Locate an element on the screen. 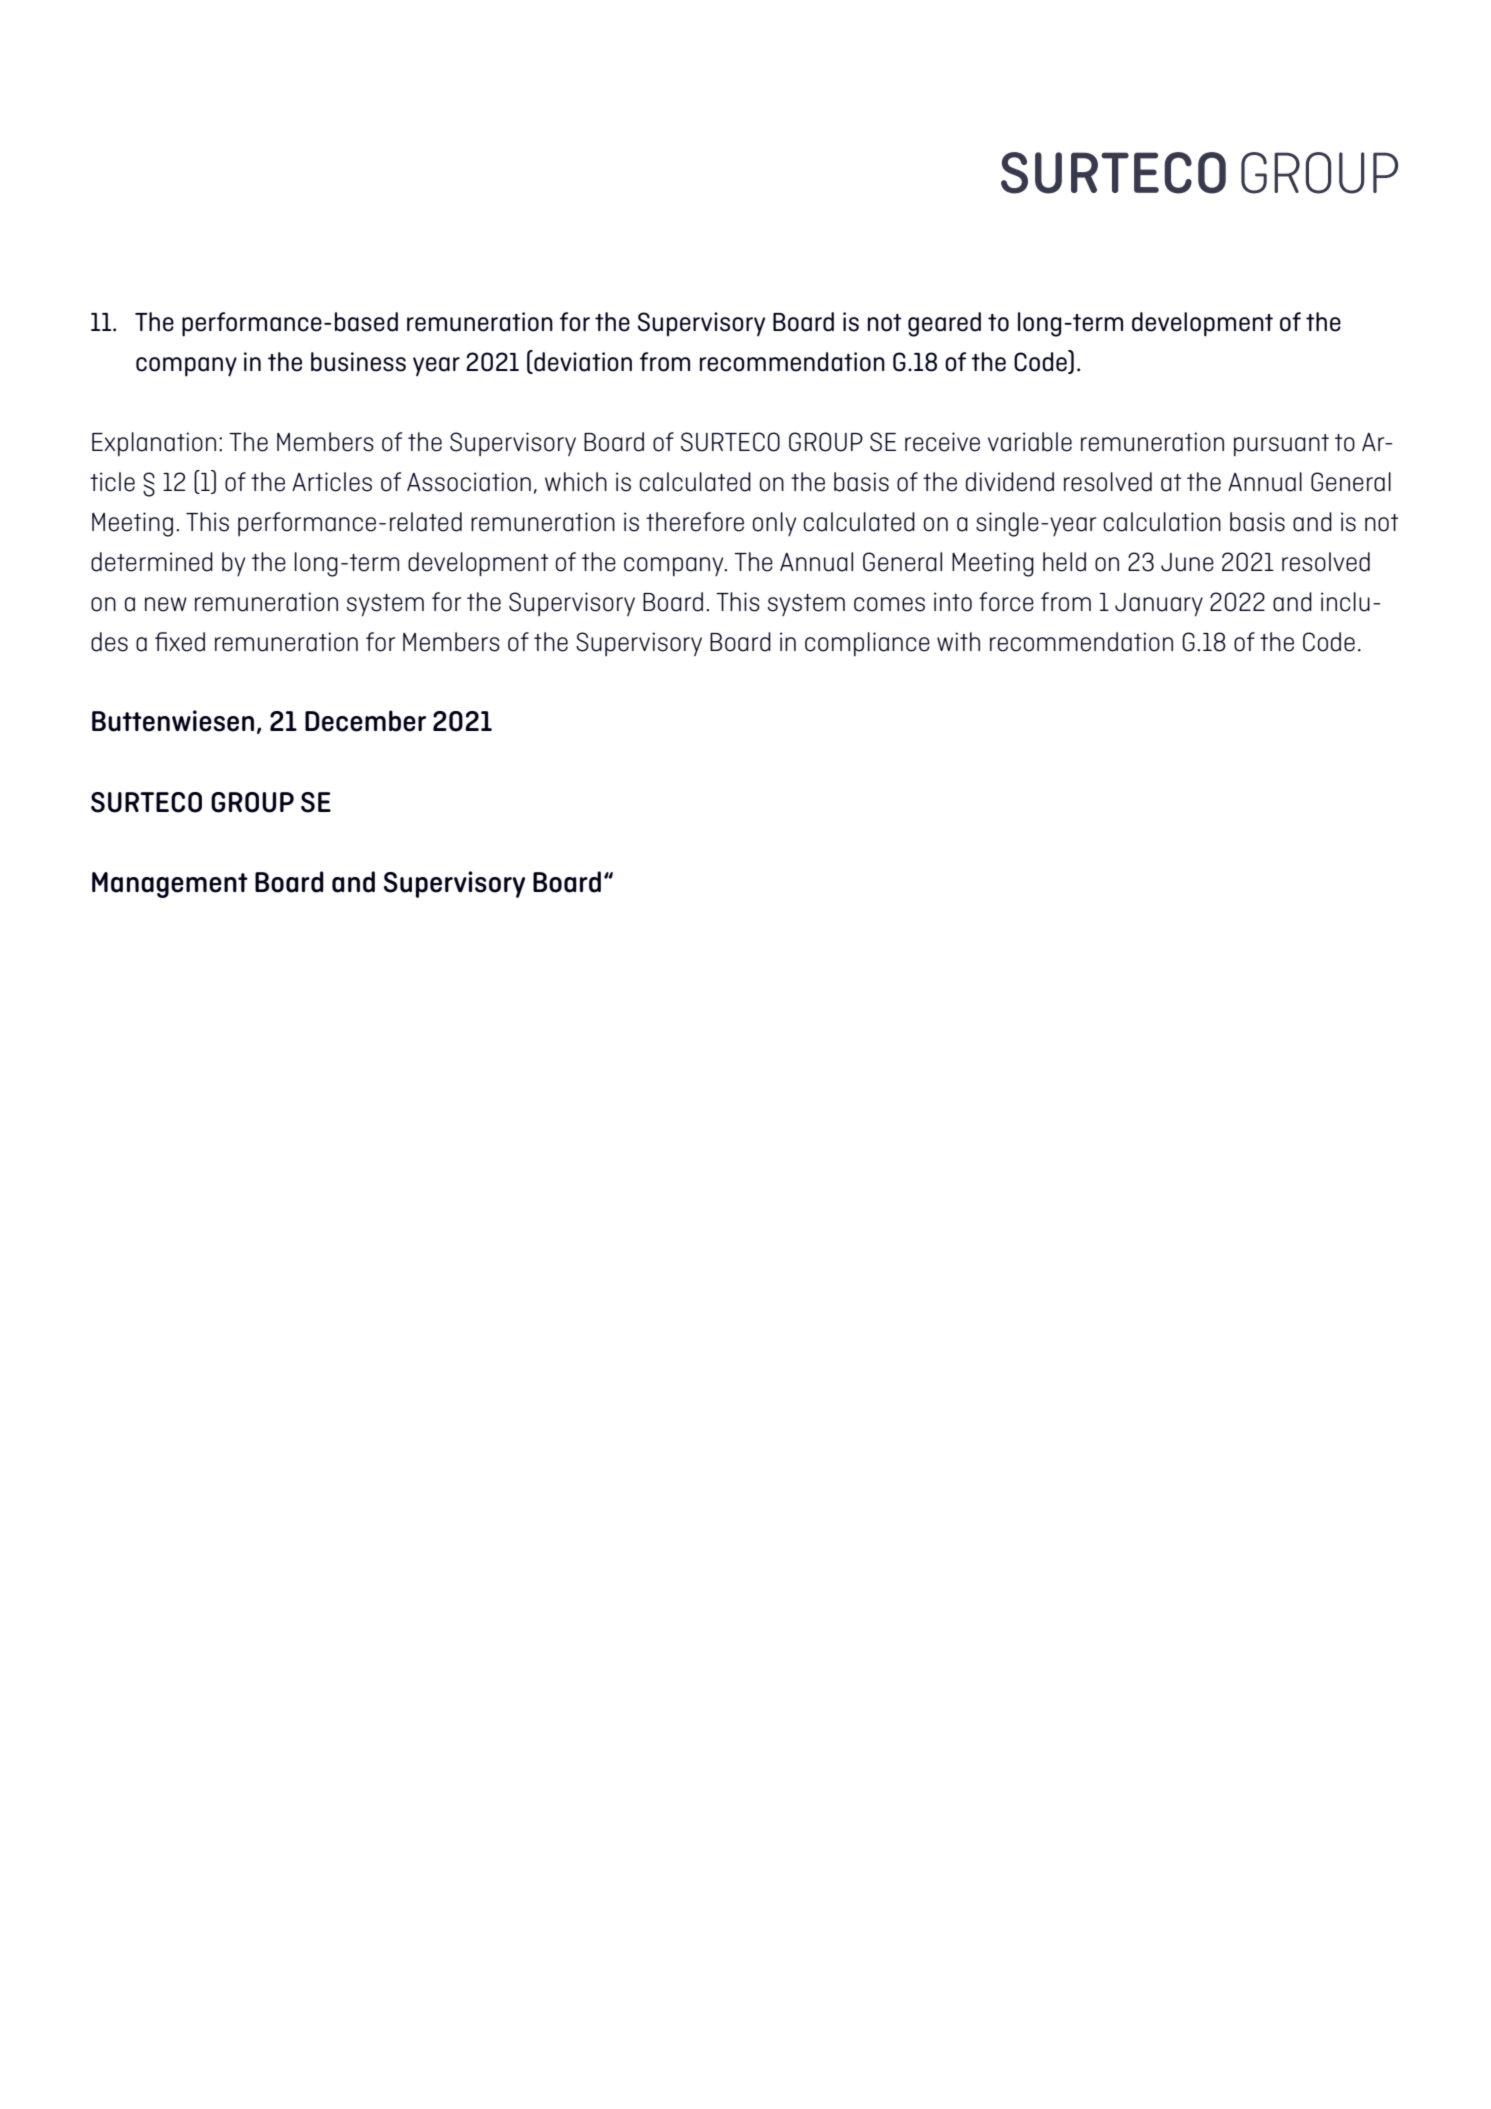 This screenshot has height=2109, width=1491. therefore is located at coordinates (695, 522).
